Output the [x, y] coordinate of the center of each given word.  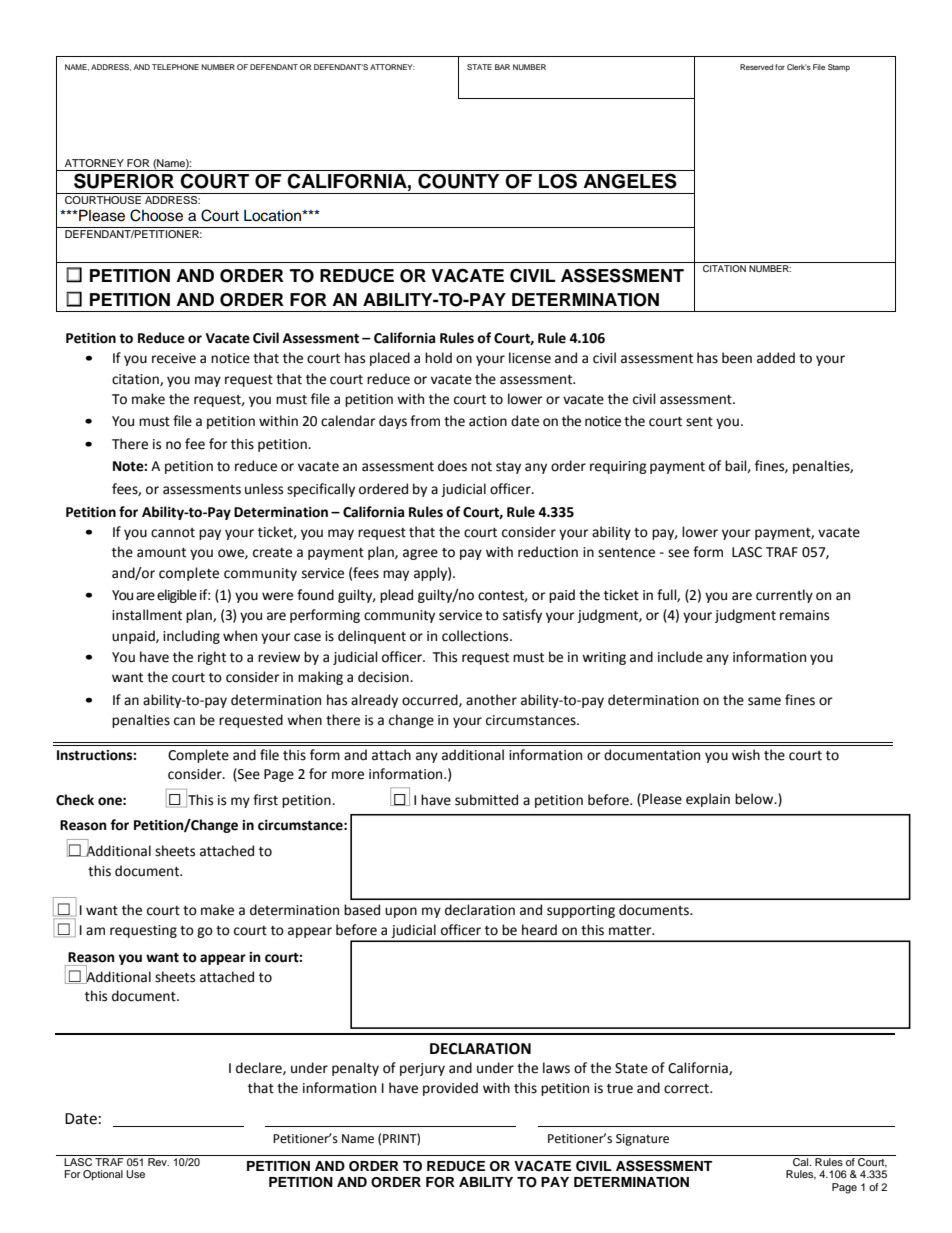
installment [147, 615]
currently [784, 596]
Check [75, 800]
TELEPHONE [175, 67]
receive [174, 358]
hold [438, 358]
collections [476, 636]
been [737, 358]
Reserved [756, 67]
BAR [502, 67]
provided [450, 1089]
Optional [103, 1175]
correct [687, 1089]
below [755, 799]
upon [401, 912]
